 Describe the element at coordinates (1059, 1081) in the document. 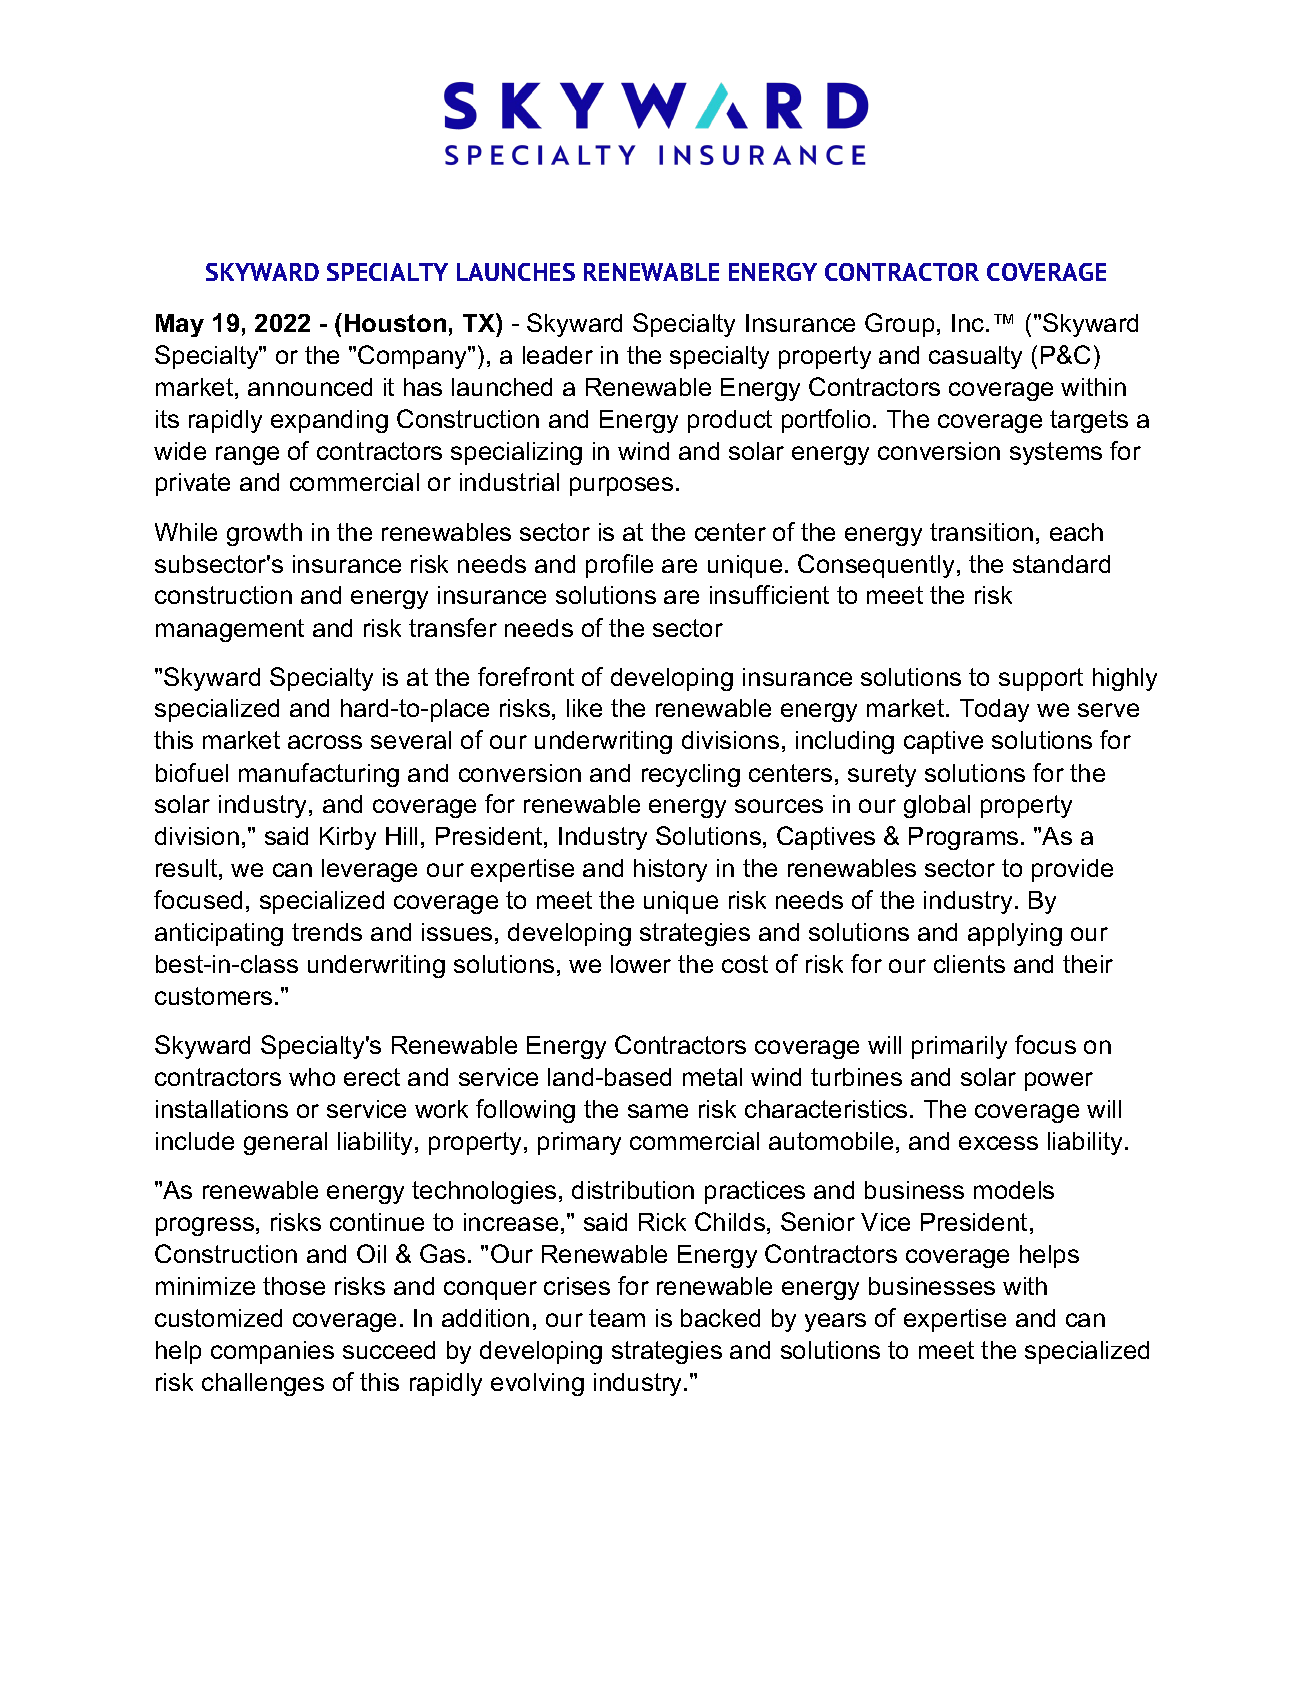

I see `power` at that location.
